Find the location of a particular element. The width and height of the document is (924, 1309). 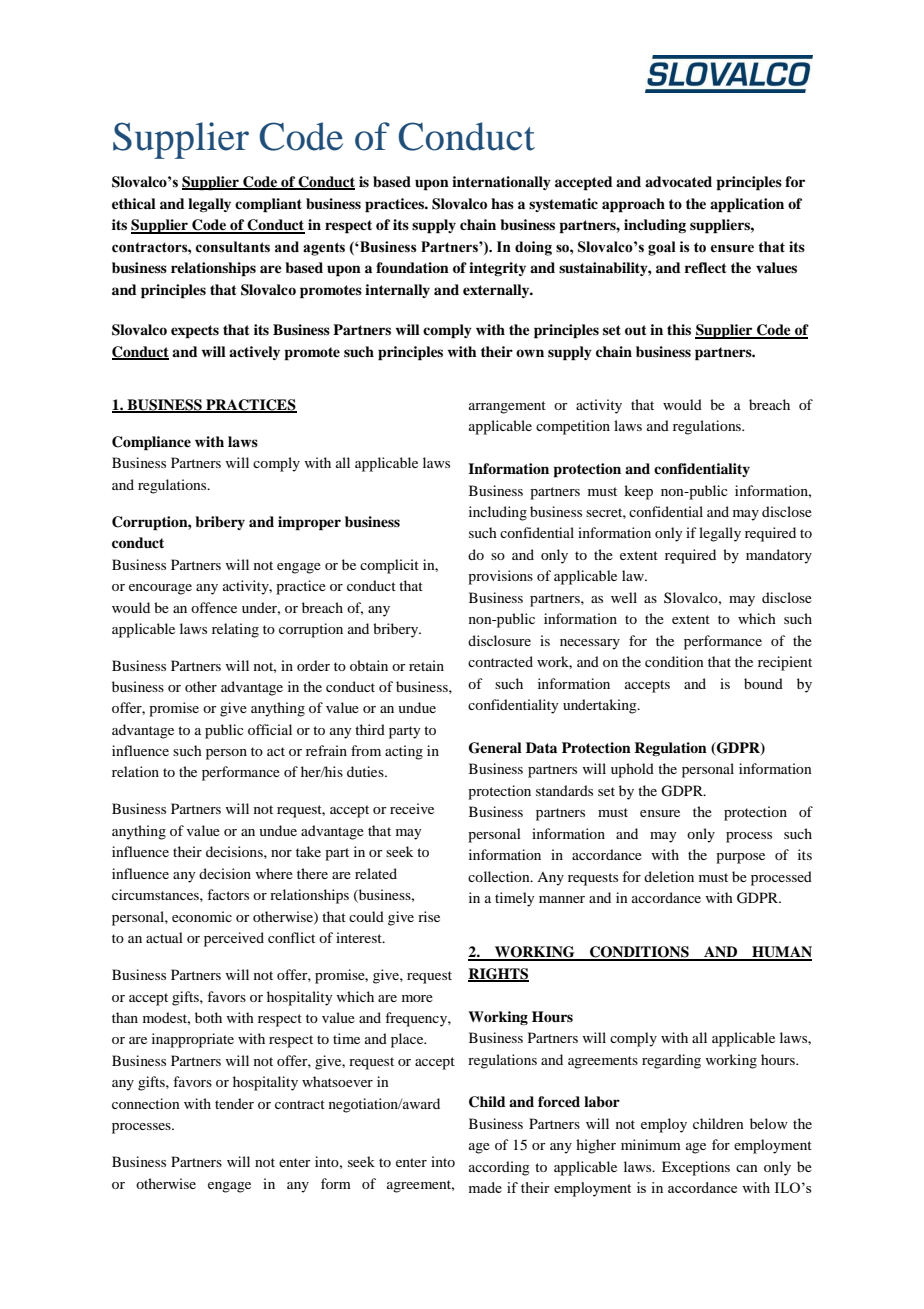

relating is located at coordinates (235, 630).
